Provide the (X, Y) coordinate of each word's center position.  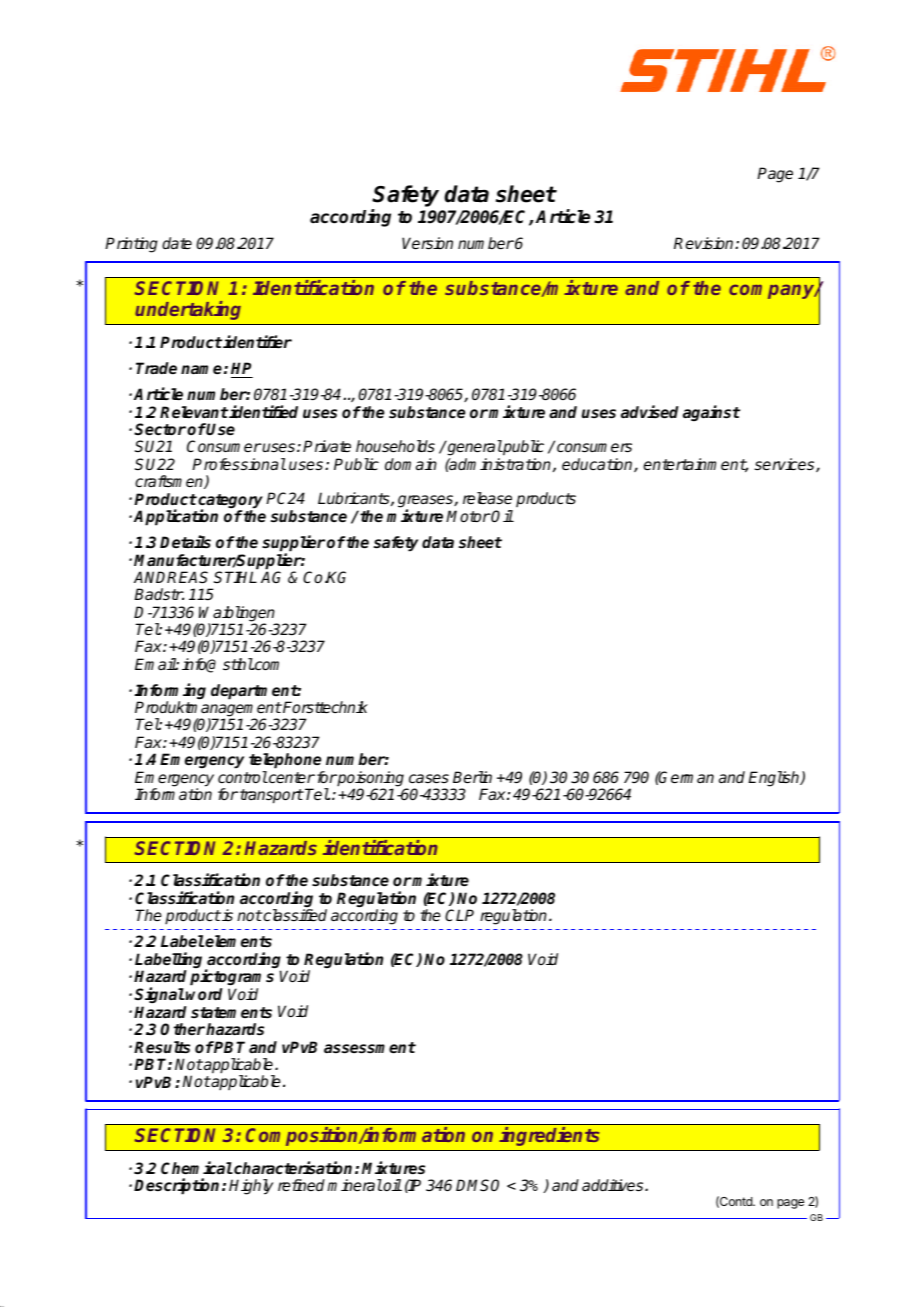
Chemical (197, 1168)
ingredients (549, 1136)
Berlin (472, 777)
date (177, 243)
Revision (705, 243)
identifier (257, 342)
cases (429, 778)
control (243, 777)
